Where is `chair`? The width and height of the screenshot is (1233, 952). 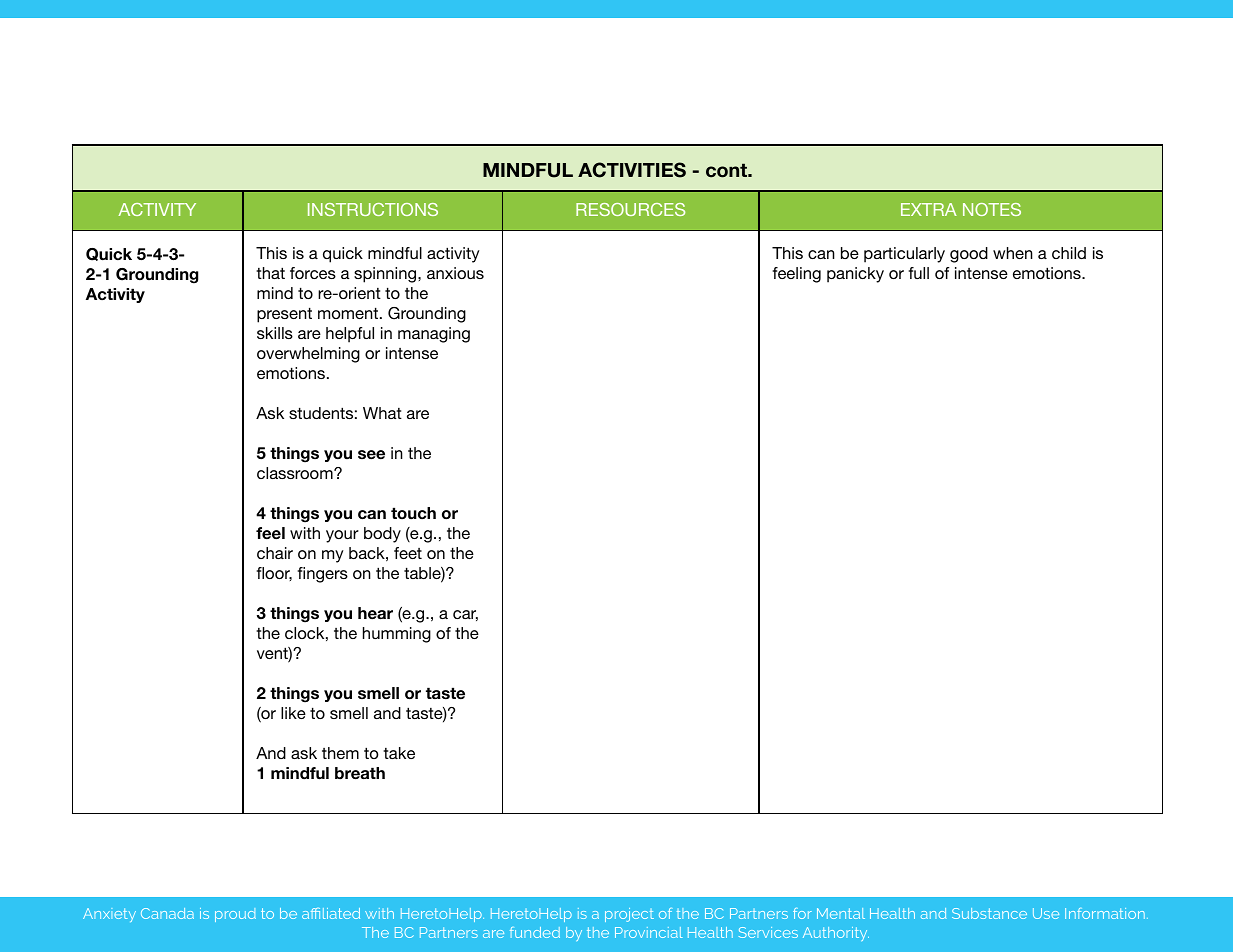 chair is located at coordinates (275, 553).
